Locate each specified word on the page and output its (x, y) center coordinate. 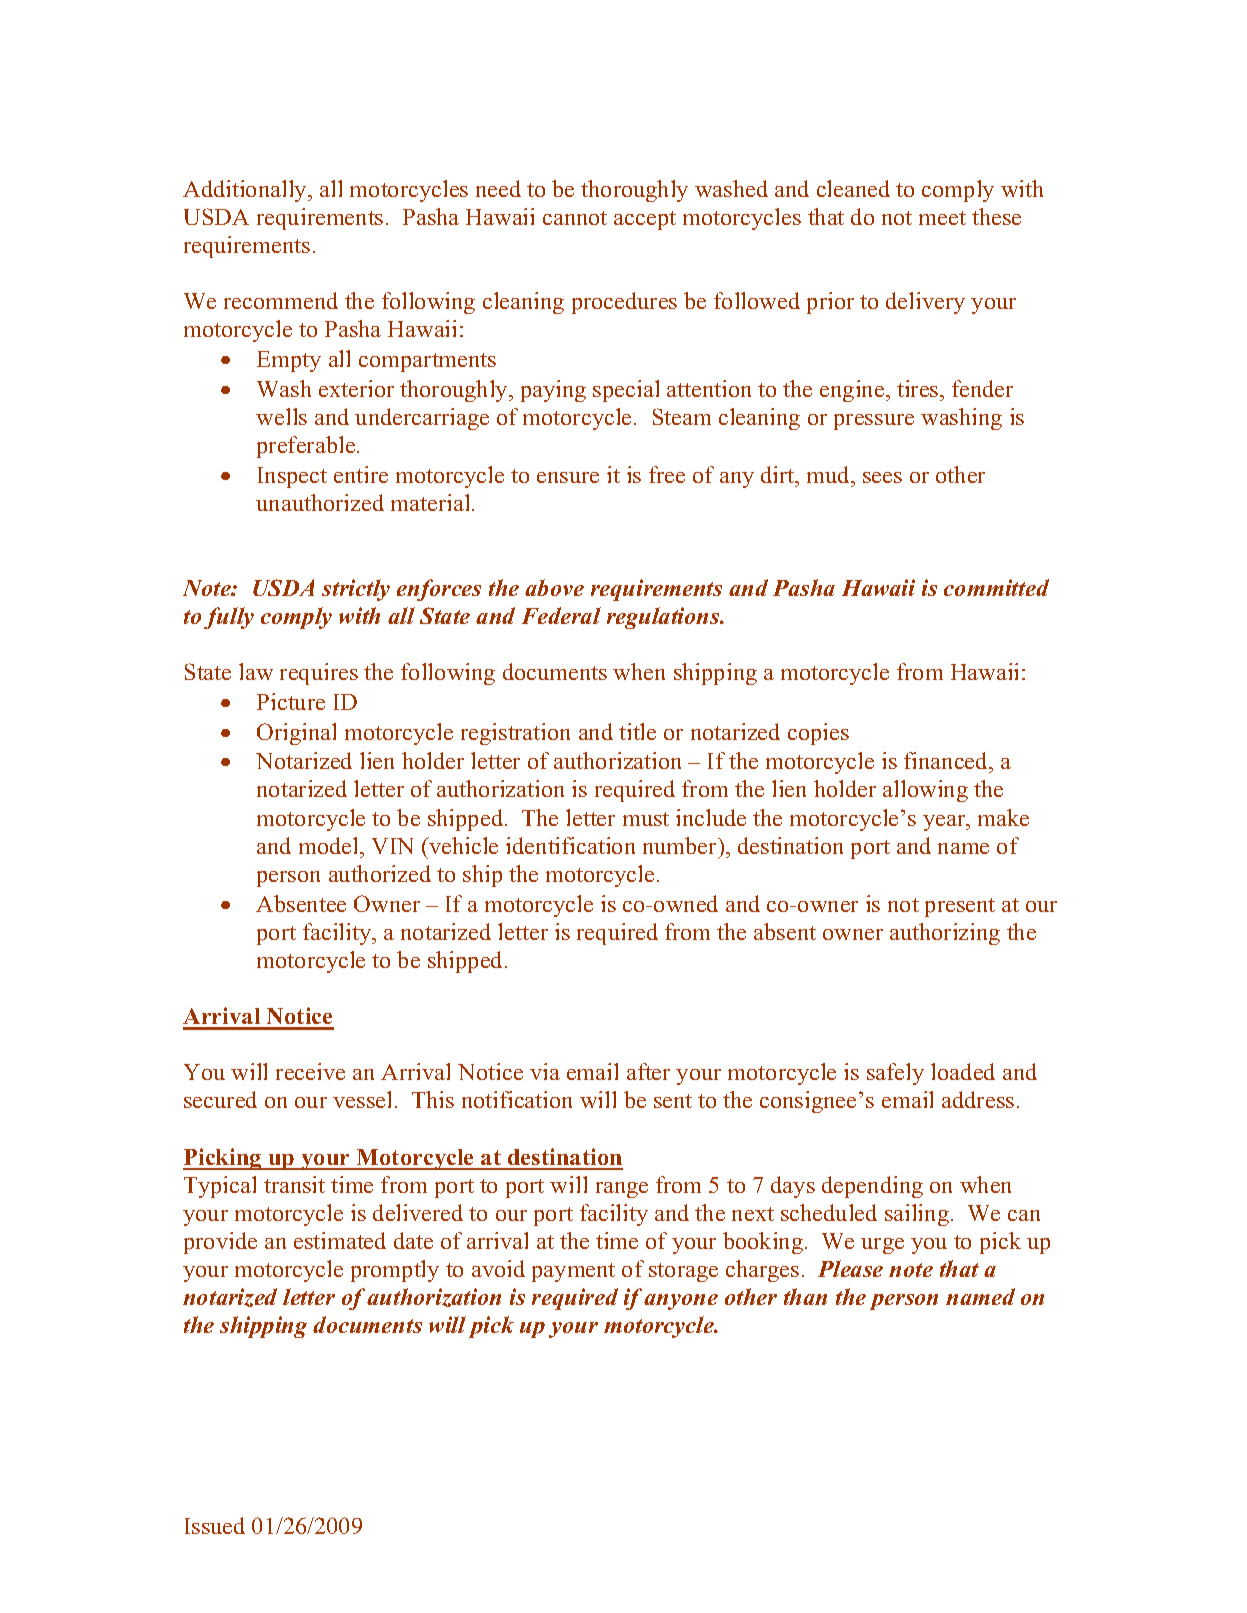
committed (996, 587)
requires (319, 674)
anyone (681, 1302)
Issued (215, 1525)
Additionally (246, 191)
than (805, 1296)
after (648, 1071)
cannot (575, 218)
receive (310, 1071)
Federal (561, 615)
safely (895, 1074)
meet (942, 218)
